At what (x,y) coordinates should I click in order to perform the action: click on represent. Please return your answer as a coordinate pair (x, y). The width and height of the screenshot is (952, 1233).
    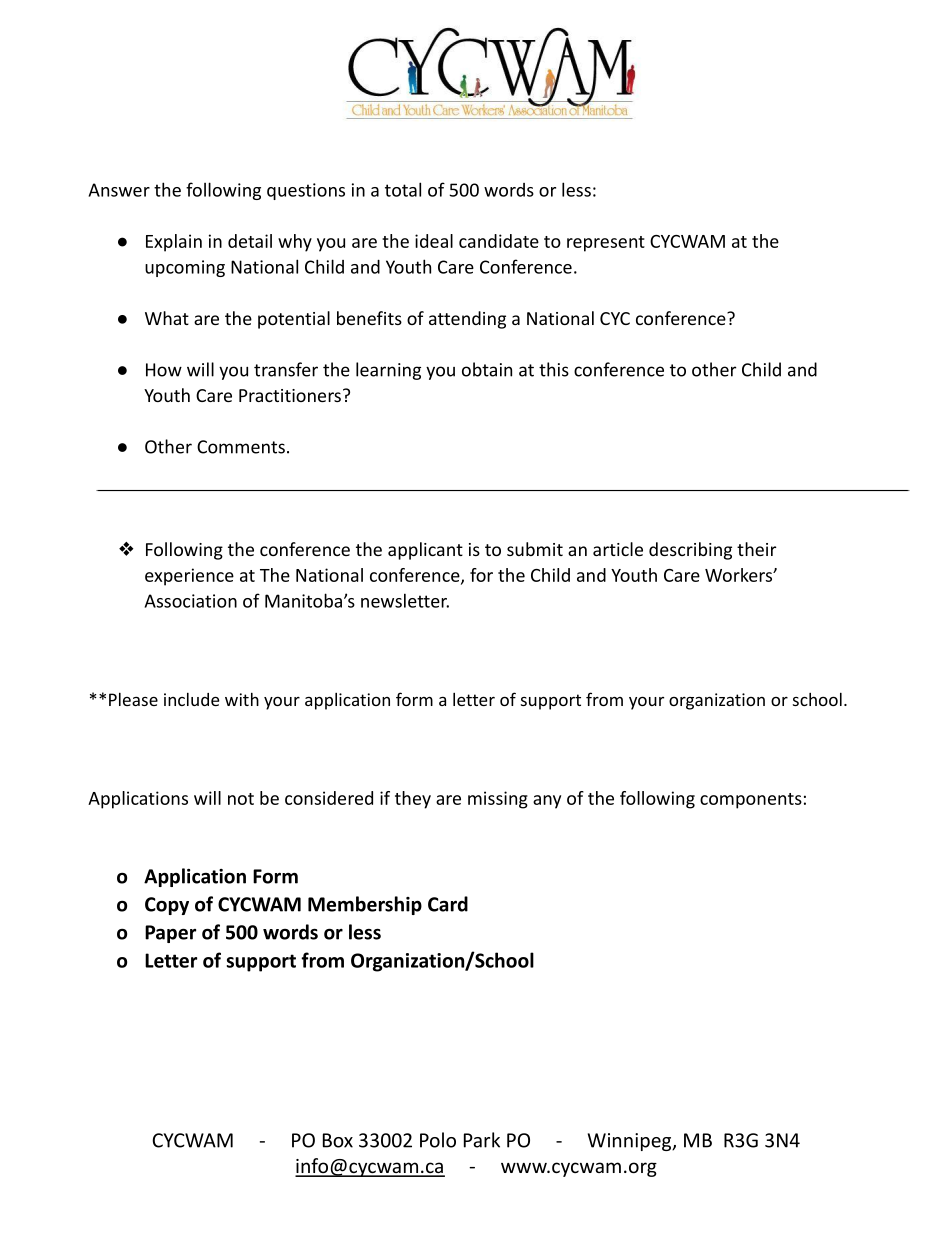
    Looking at the image, I should click on (606, 244).
